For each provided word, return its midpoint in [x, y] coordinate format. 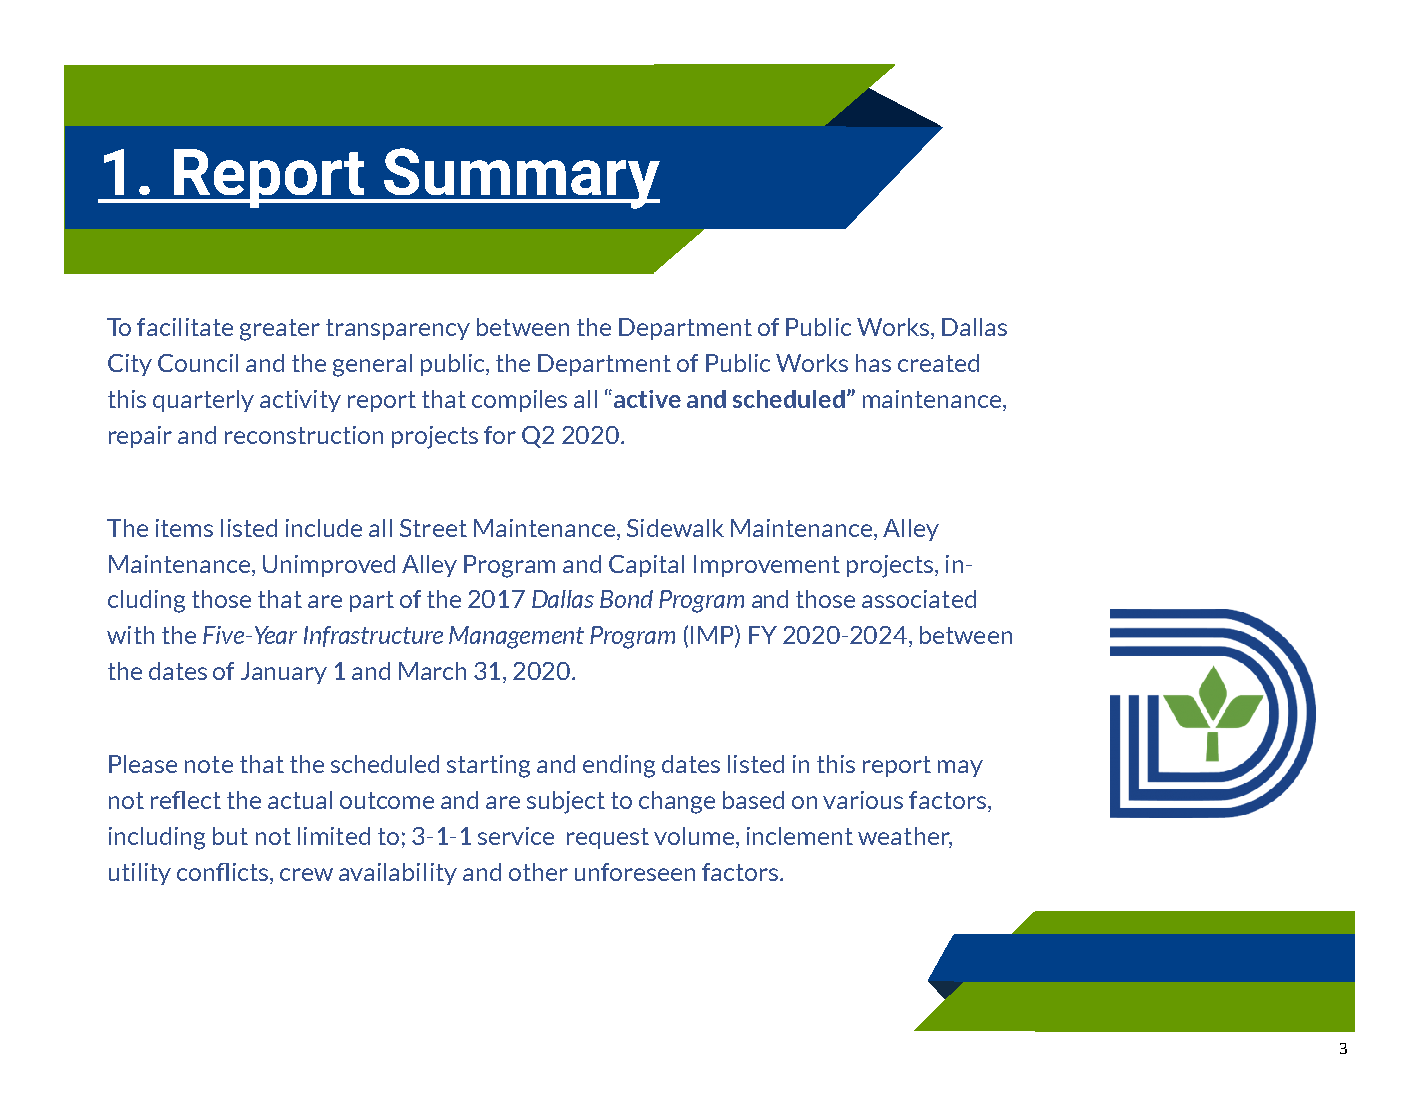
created [938, 363]
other [538, 872]
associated [919, 599]
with [130, 635]
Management [516, 637]
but [230, 836]
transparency [398, 329]
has [873, 363]
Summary [520, 178]
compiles [519, 401]
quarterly [203, 401]
